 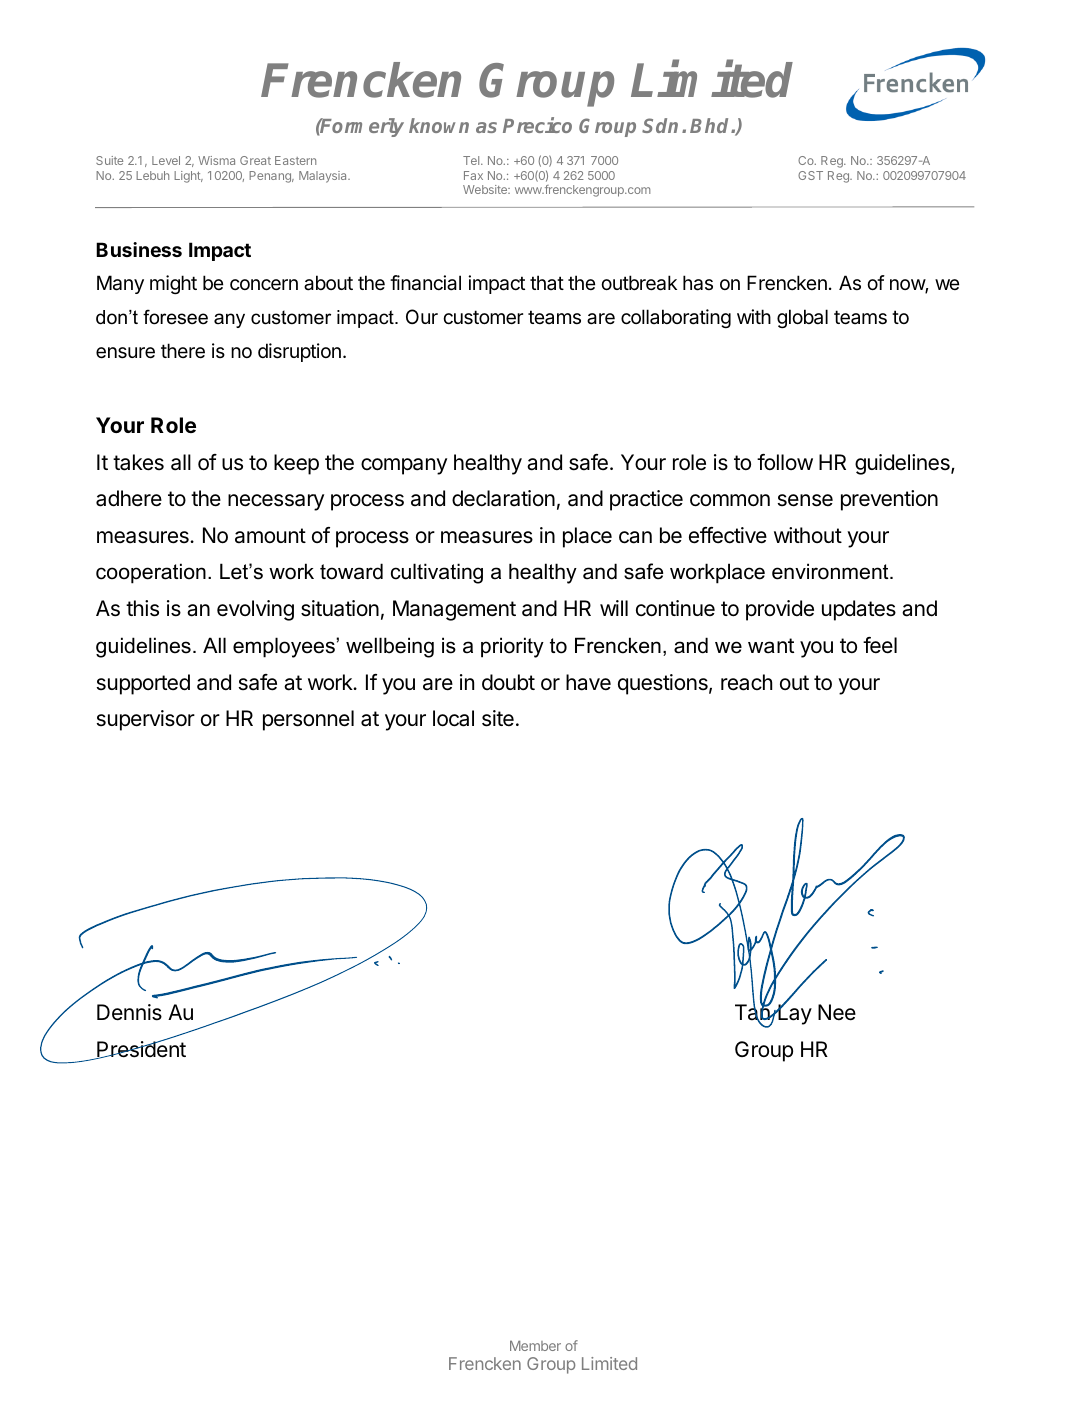 What do you see at coordinates (472, 160) in the document?
I see `Tel` at bounding box center [472, 160].
